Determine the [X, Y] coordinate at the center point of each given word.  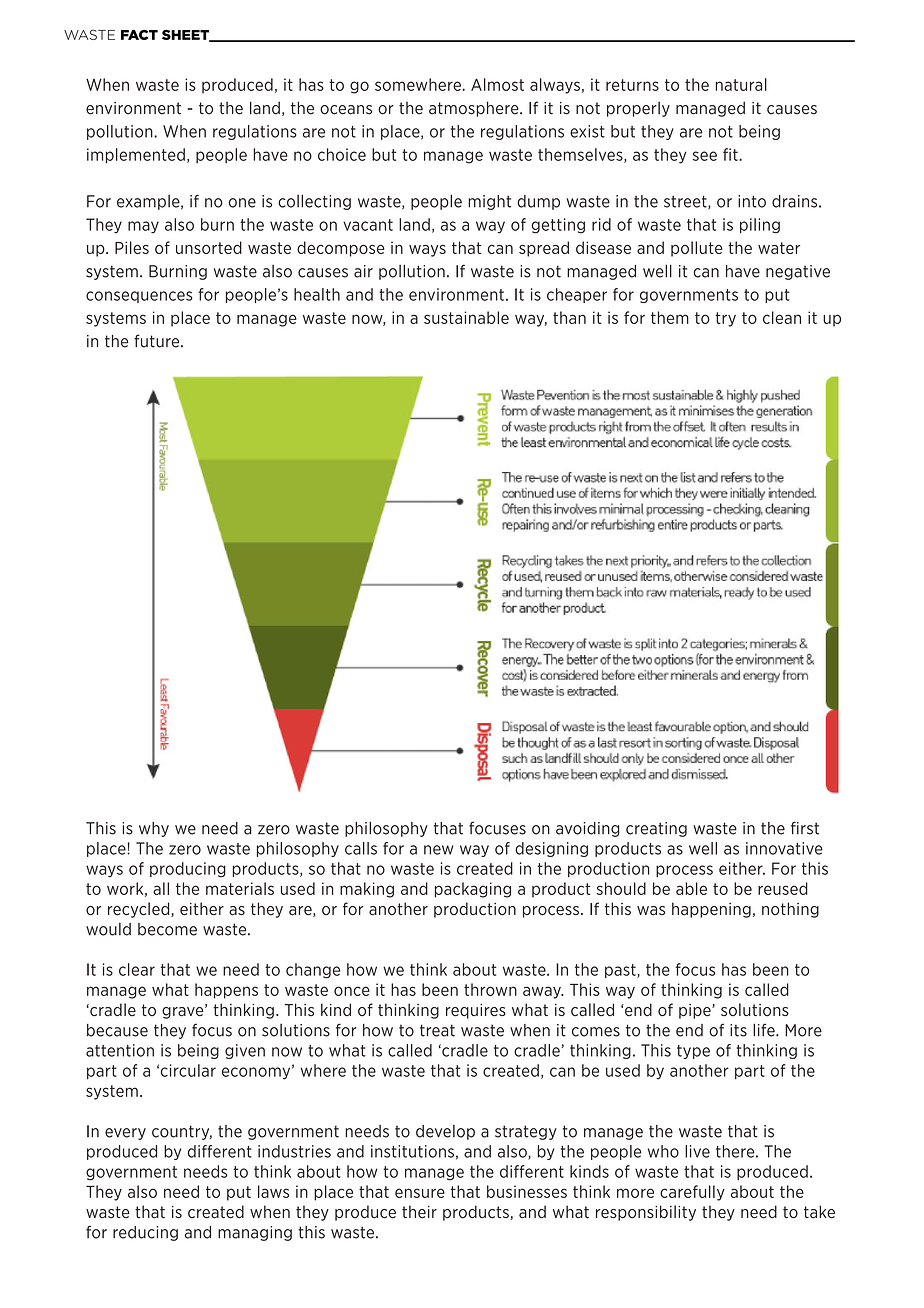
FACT [139, 34]
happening [711, 910]
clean [782, 317]
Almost [497, 84]
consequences [139, 297]
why [154, 829]
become [167, 929]
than [569, 317]
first [805, 828]
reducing [145, 1233]
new [439, 850]
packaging [473, 890]
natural [741, 84]
